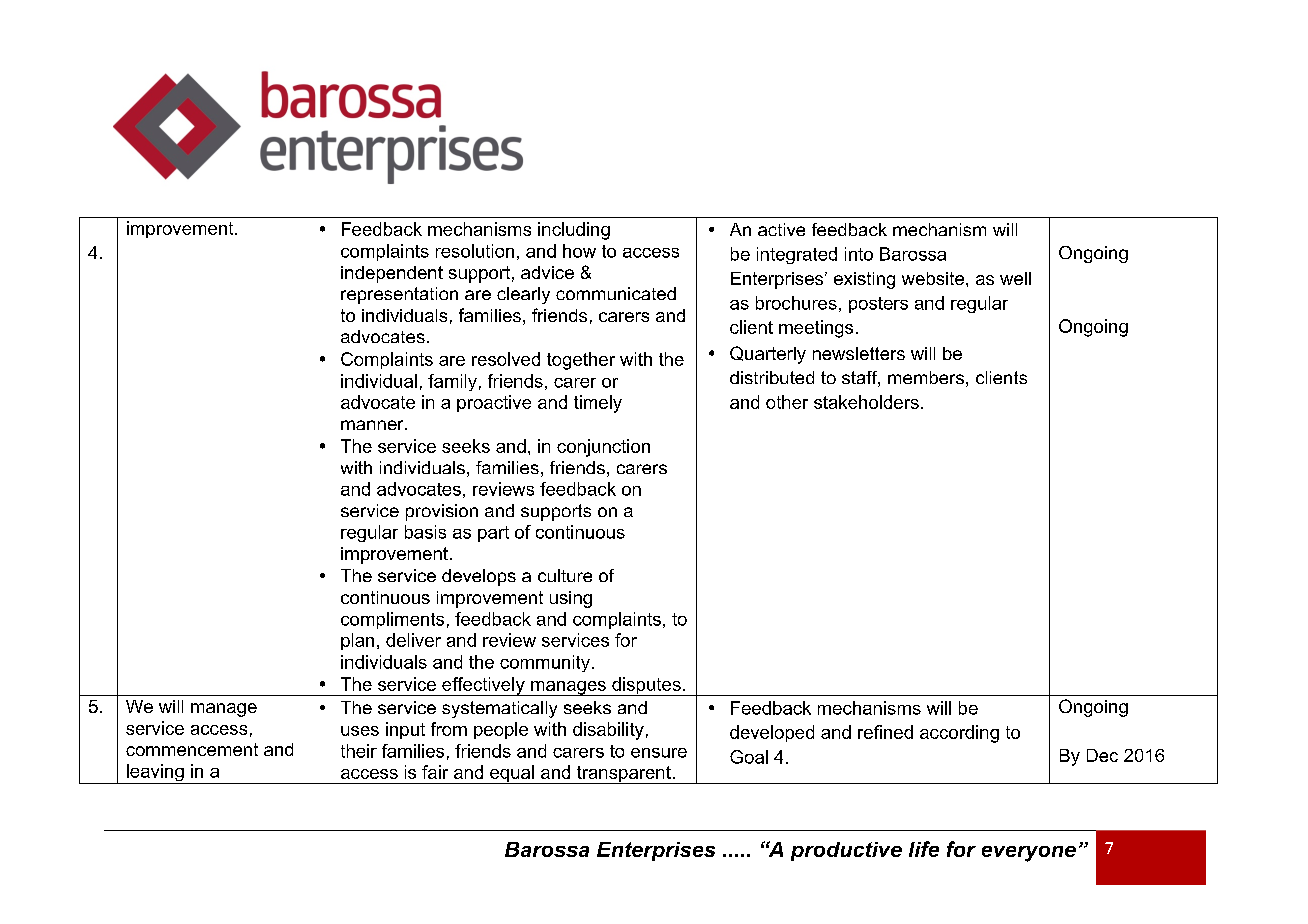 The image size is (1308, 924). Describe the element at coordinates (579, 251) in the image. I see `how` at that location.
